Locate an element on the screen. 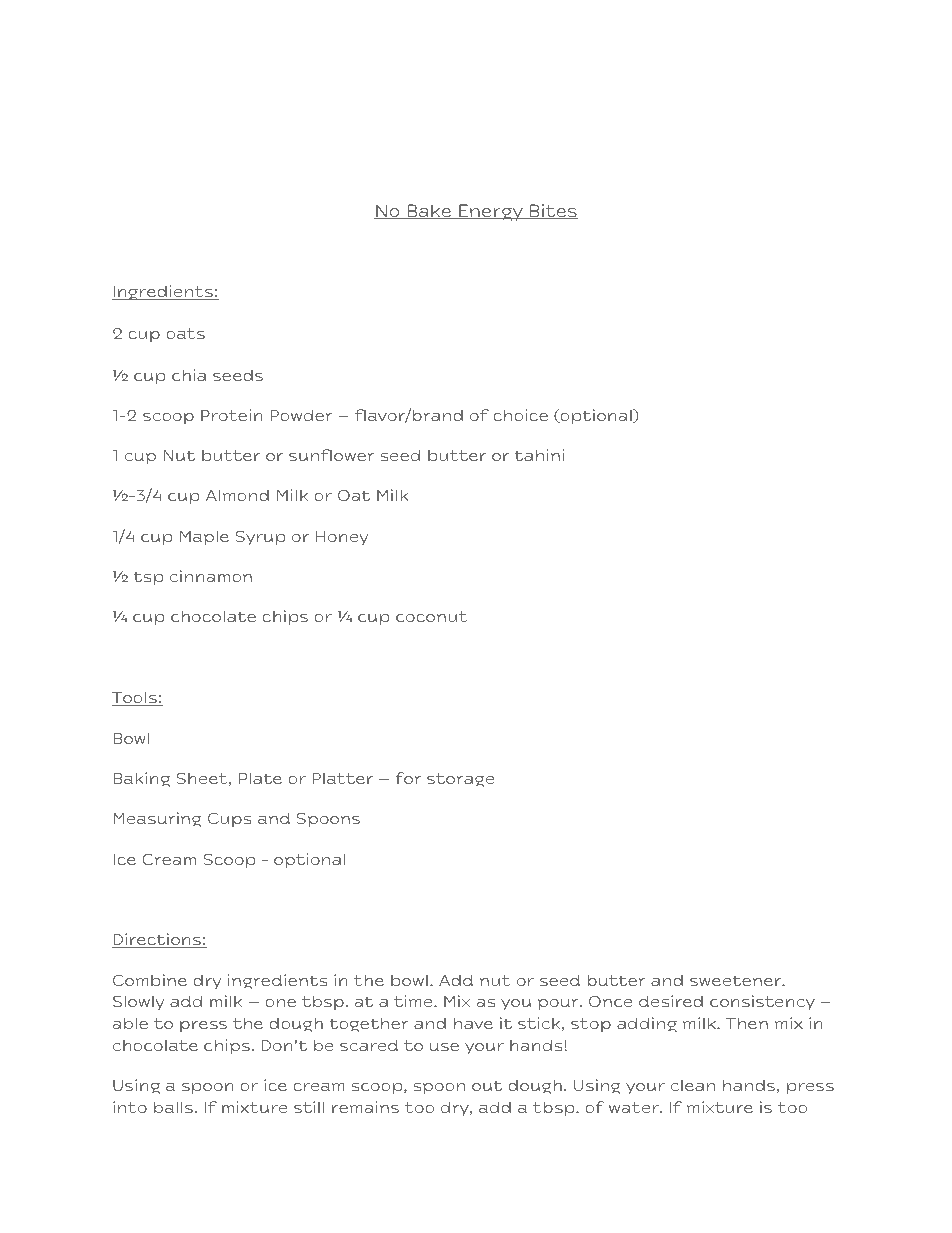  storage is located at coordinates (461, 780).
